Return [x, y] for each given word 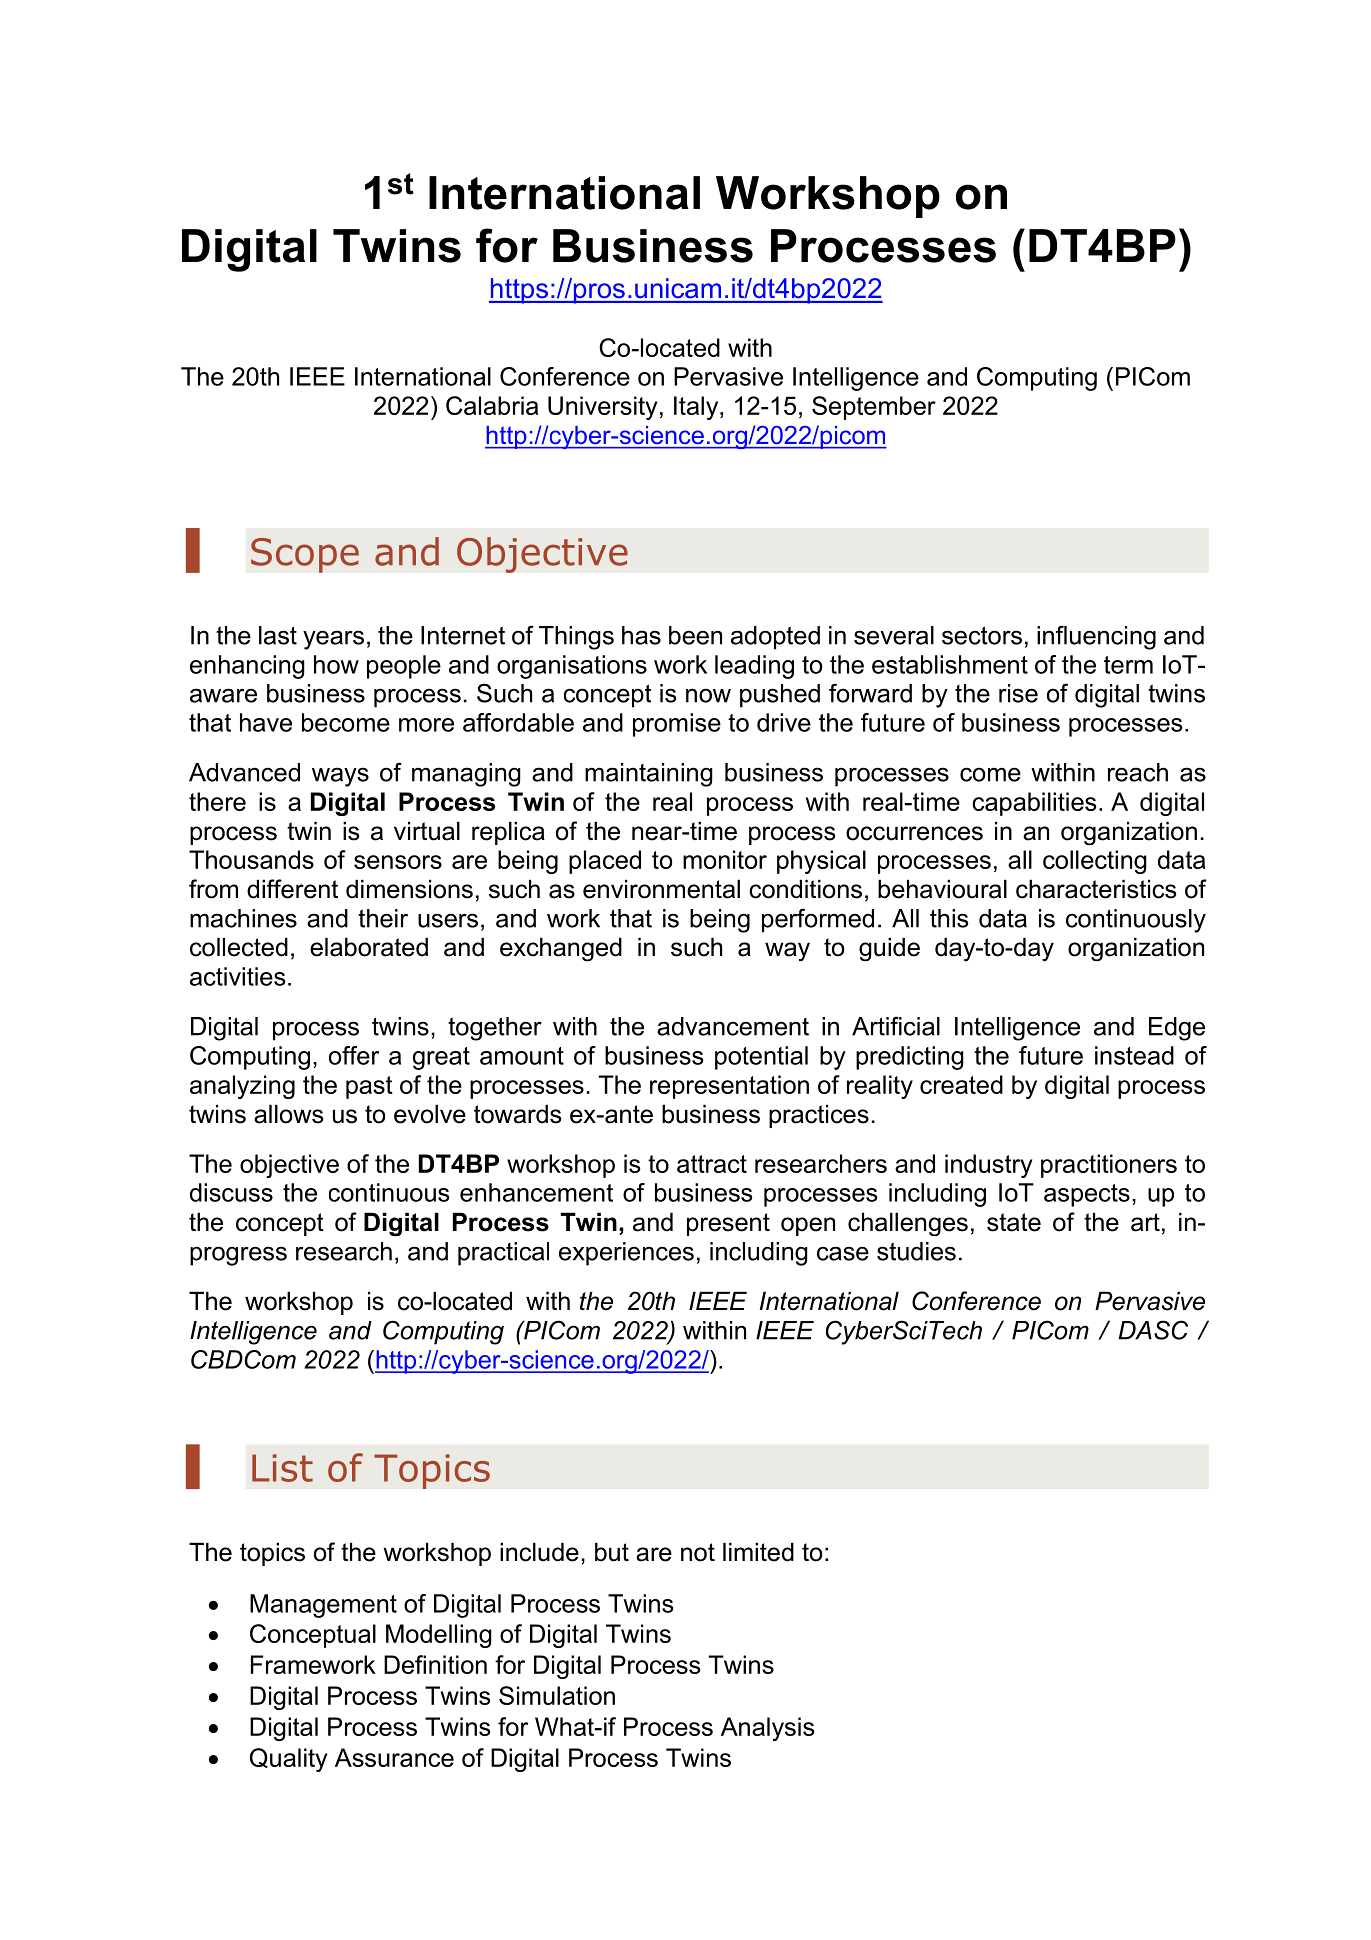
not [698, 1552]
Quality [288, 1760]
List [282, 1468]
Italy [697, 408]
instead [1134, 1055]
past [369, 1087]
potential [761, 1058]
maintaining [649, 775]
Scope [305, 555]
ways [340, 777]
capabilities [1034, 804]
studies [916, 1251]
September [874, 408]
